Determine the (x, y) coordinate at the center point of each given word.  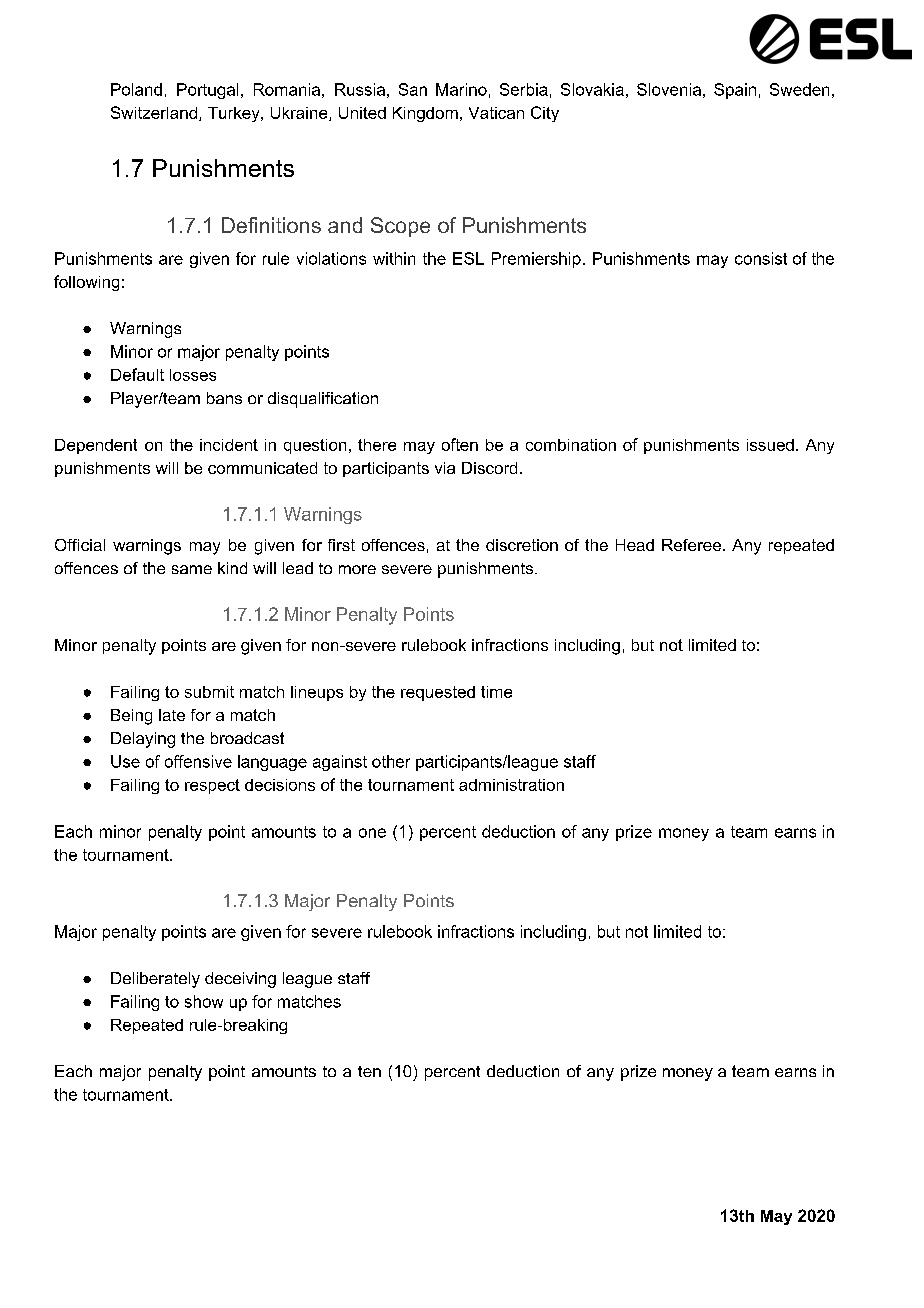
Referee (691, 545)
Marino (461, 89)
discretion (522, 545)
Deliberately (155, 980)
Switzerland (154, 112)
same (192, 569)
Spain (735, 91)
